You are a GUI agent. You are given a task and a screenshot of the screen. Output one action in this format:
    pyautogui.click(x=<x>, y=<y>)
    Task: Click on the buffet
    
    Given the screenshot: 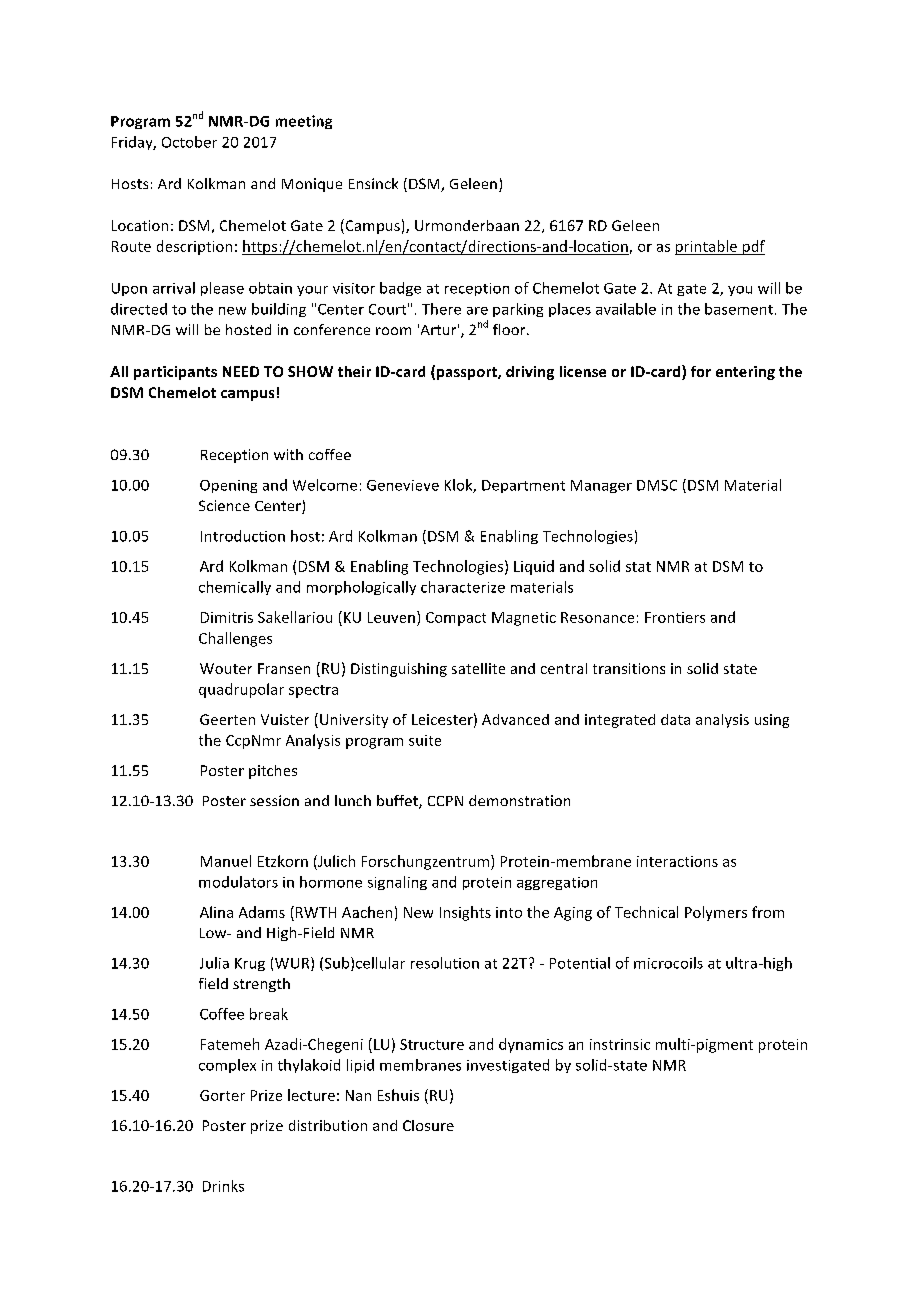 What is the action you would take?
    pyautogui.click(x=398, y=802)
